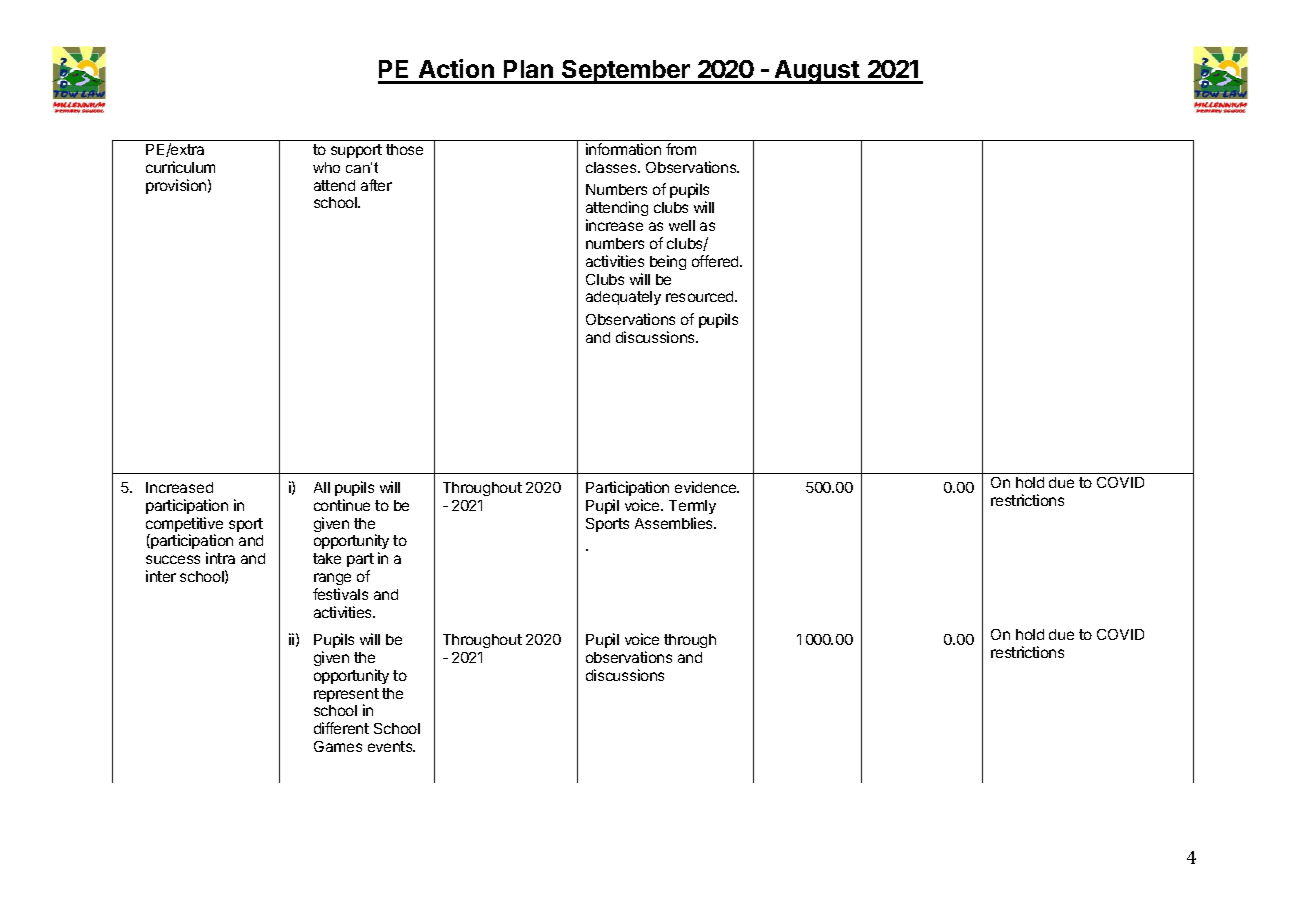 The image size is (1308, 924). I want to click on competitive, so click(184, 526).
